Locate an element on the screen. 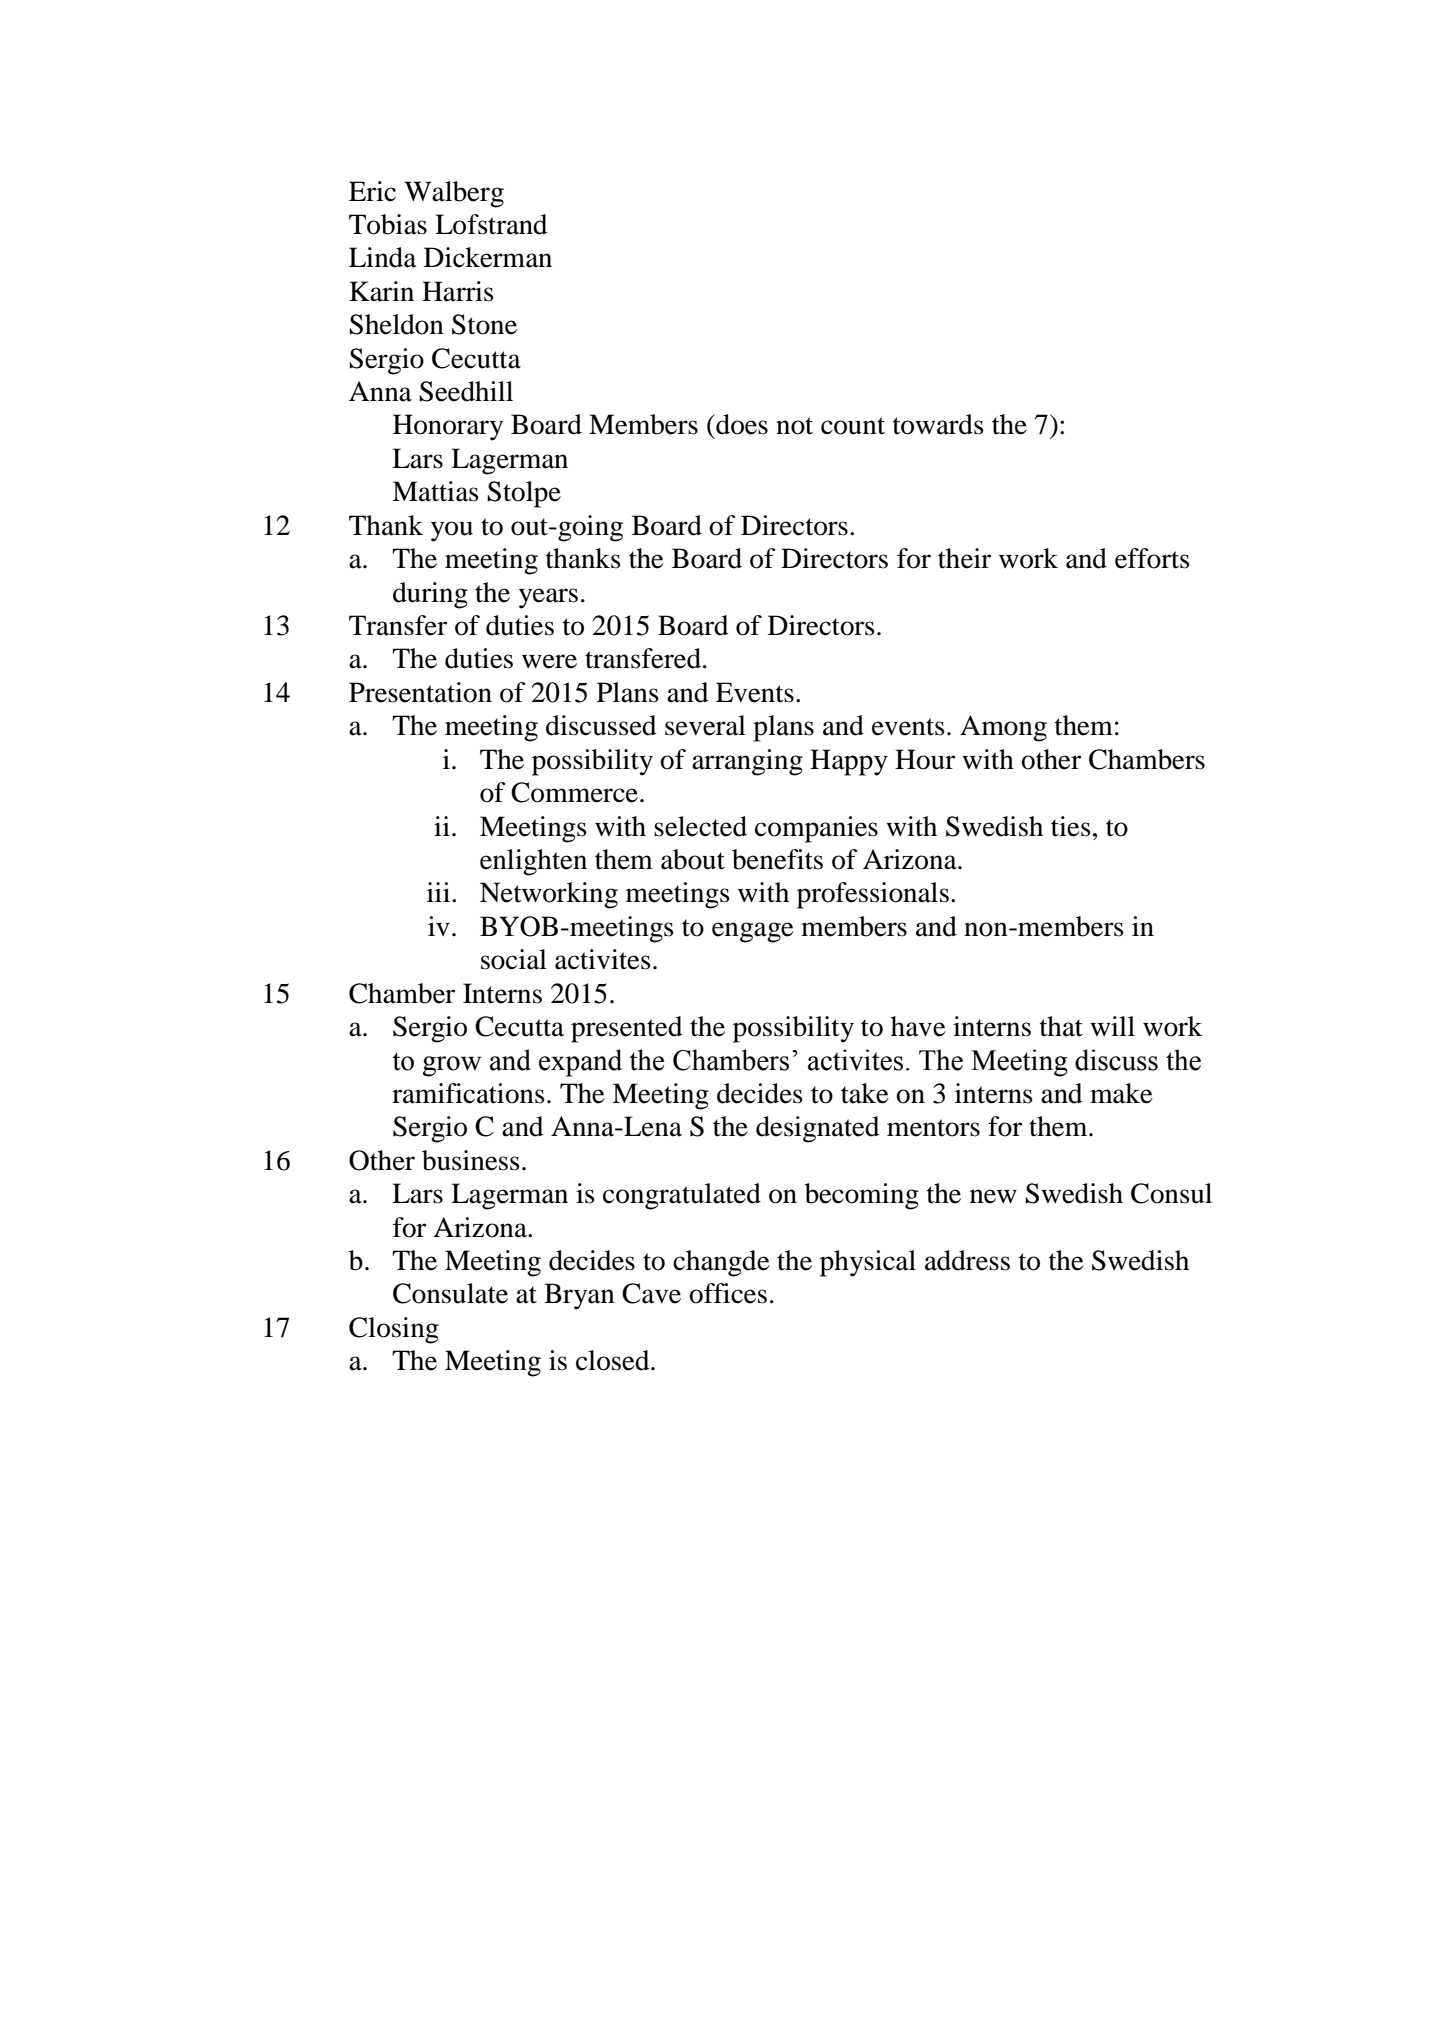 The height and width of the screenshot is (2039, 1441). towards is located at coordinates (938, 424).
